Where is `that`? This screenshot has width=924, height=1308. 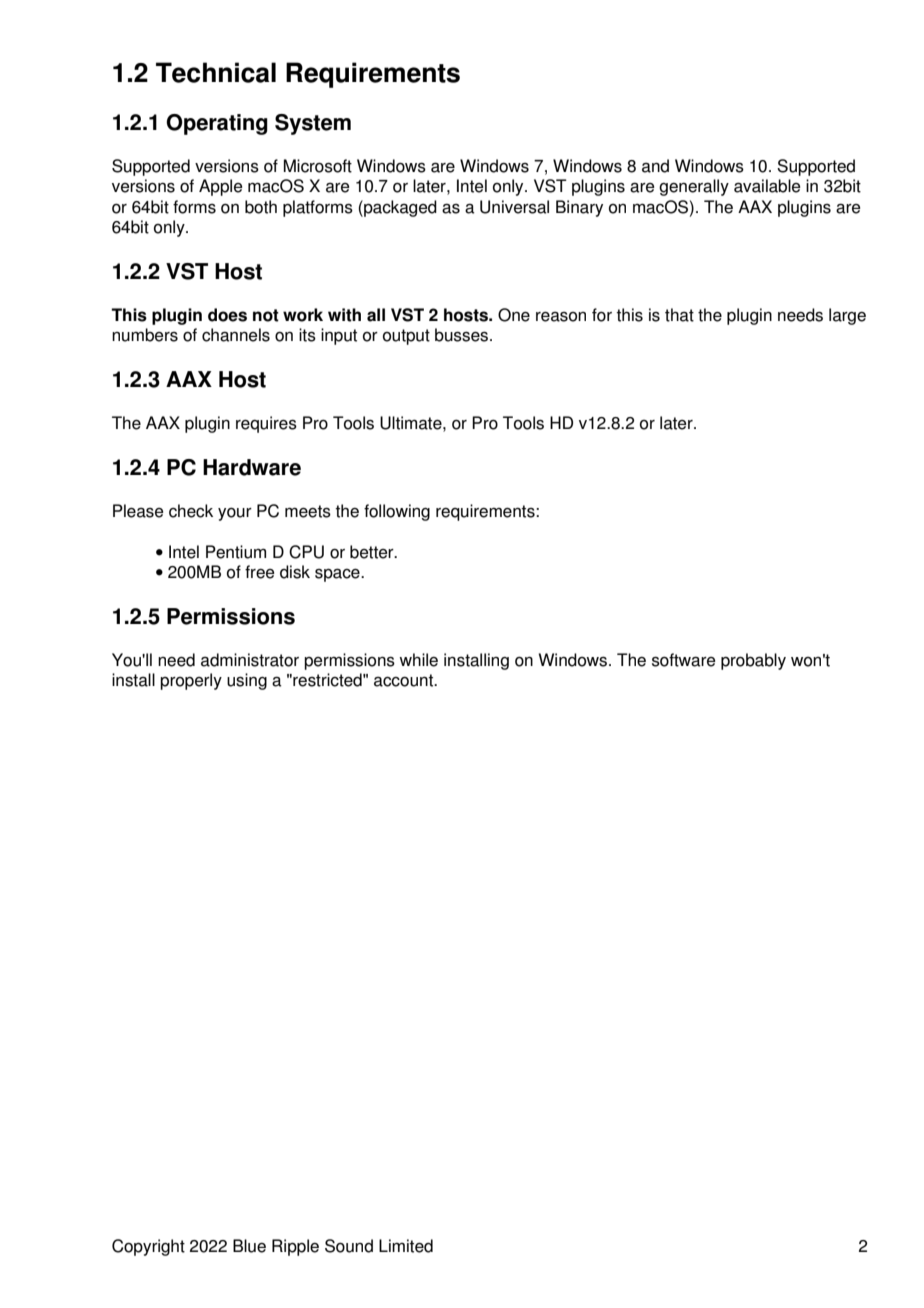 that is located at coordinates (679, 315).
